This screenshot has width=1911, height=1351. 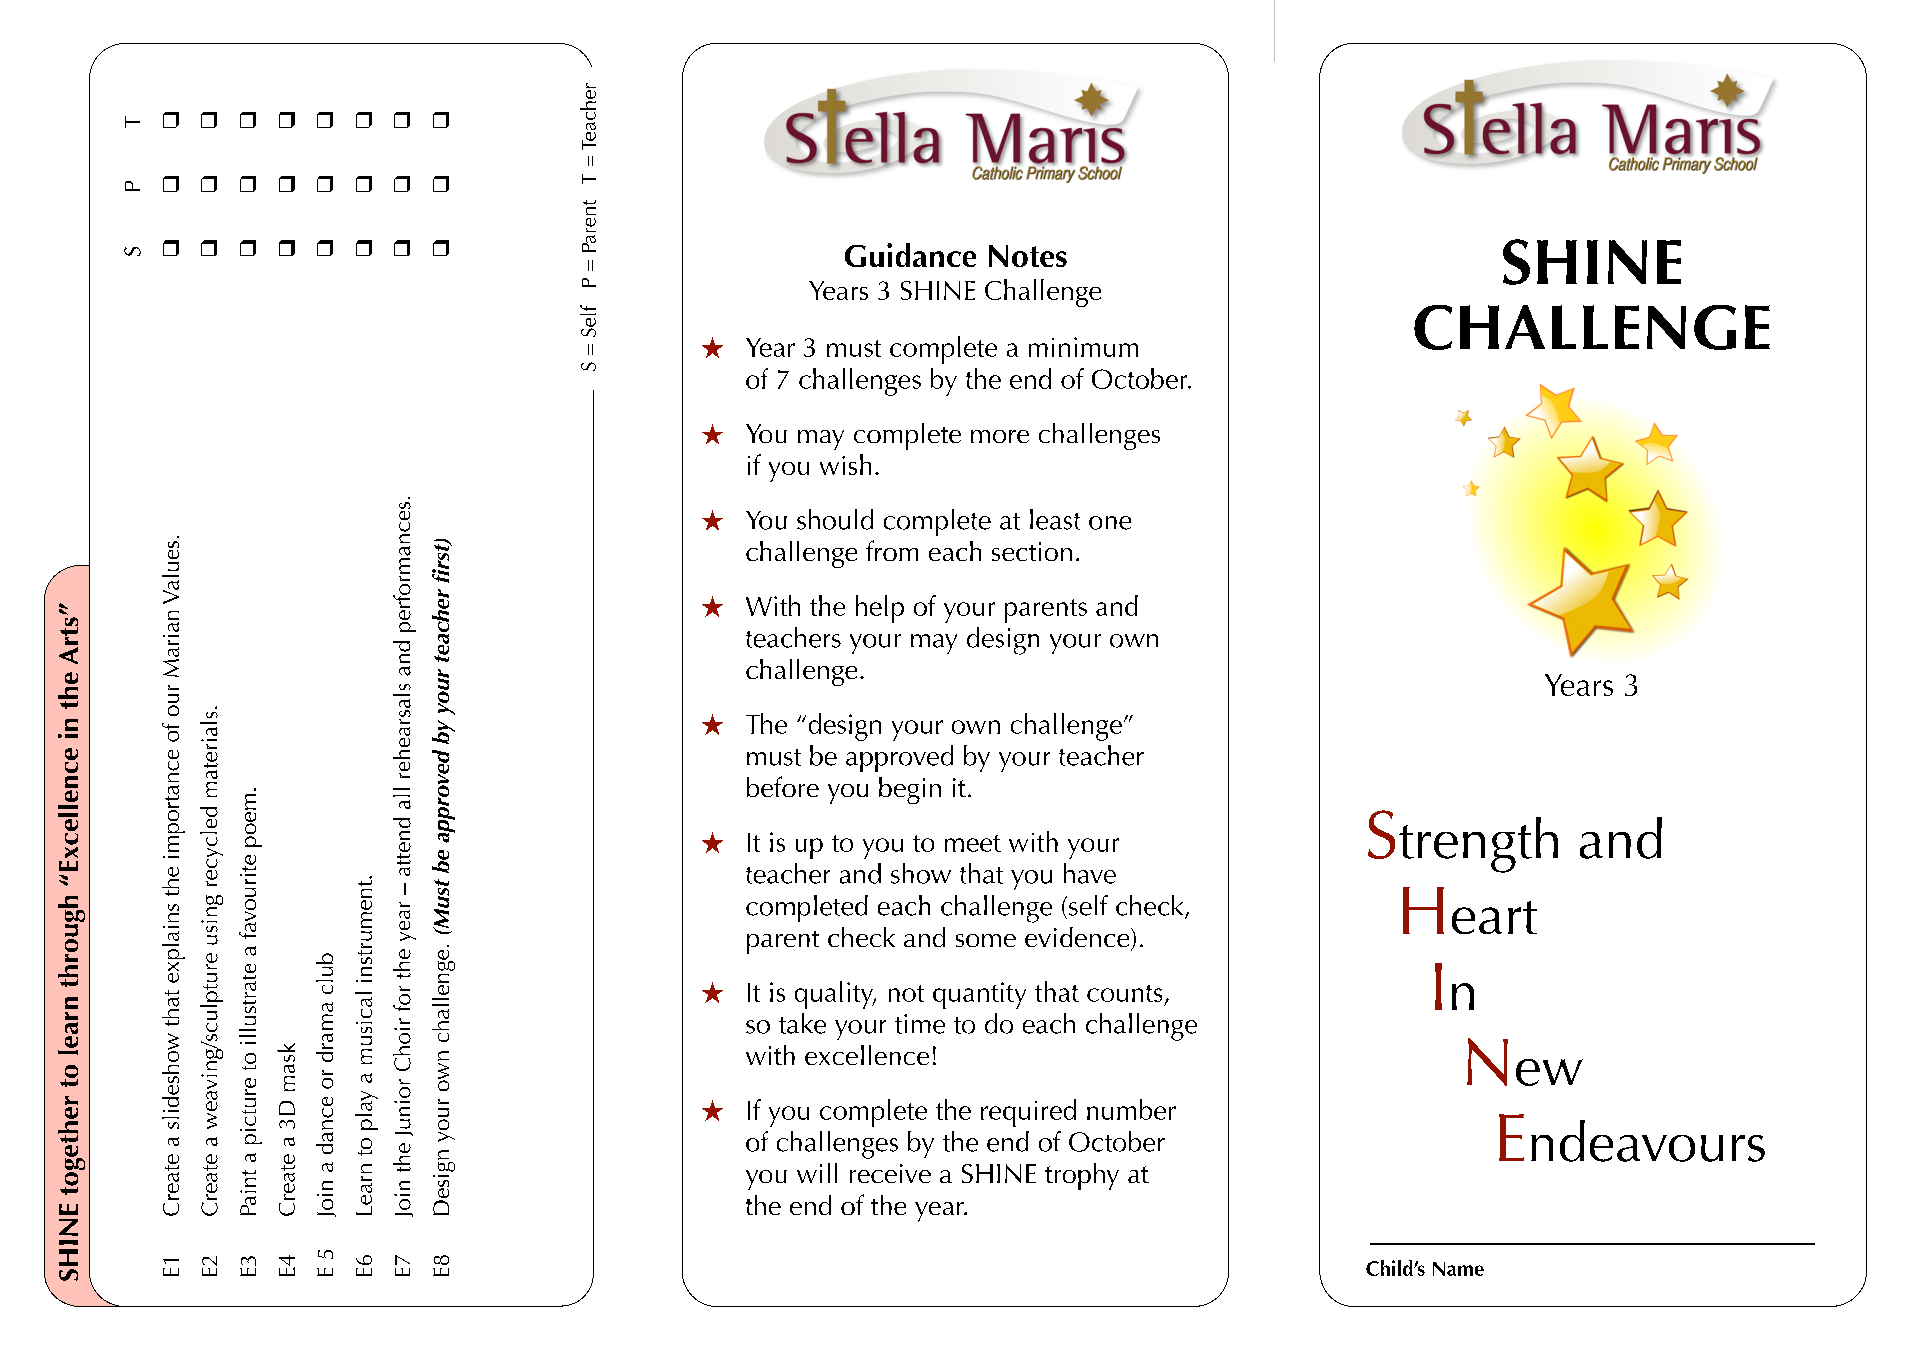 I want to click on begin, so click(x=910, y=790).
